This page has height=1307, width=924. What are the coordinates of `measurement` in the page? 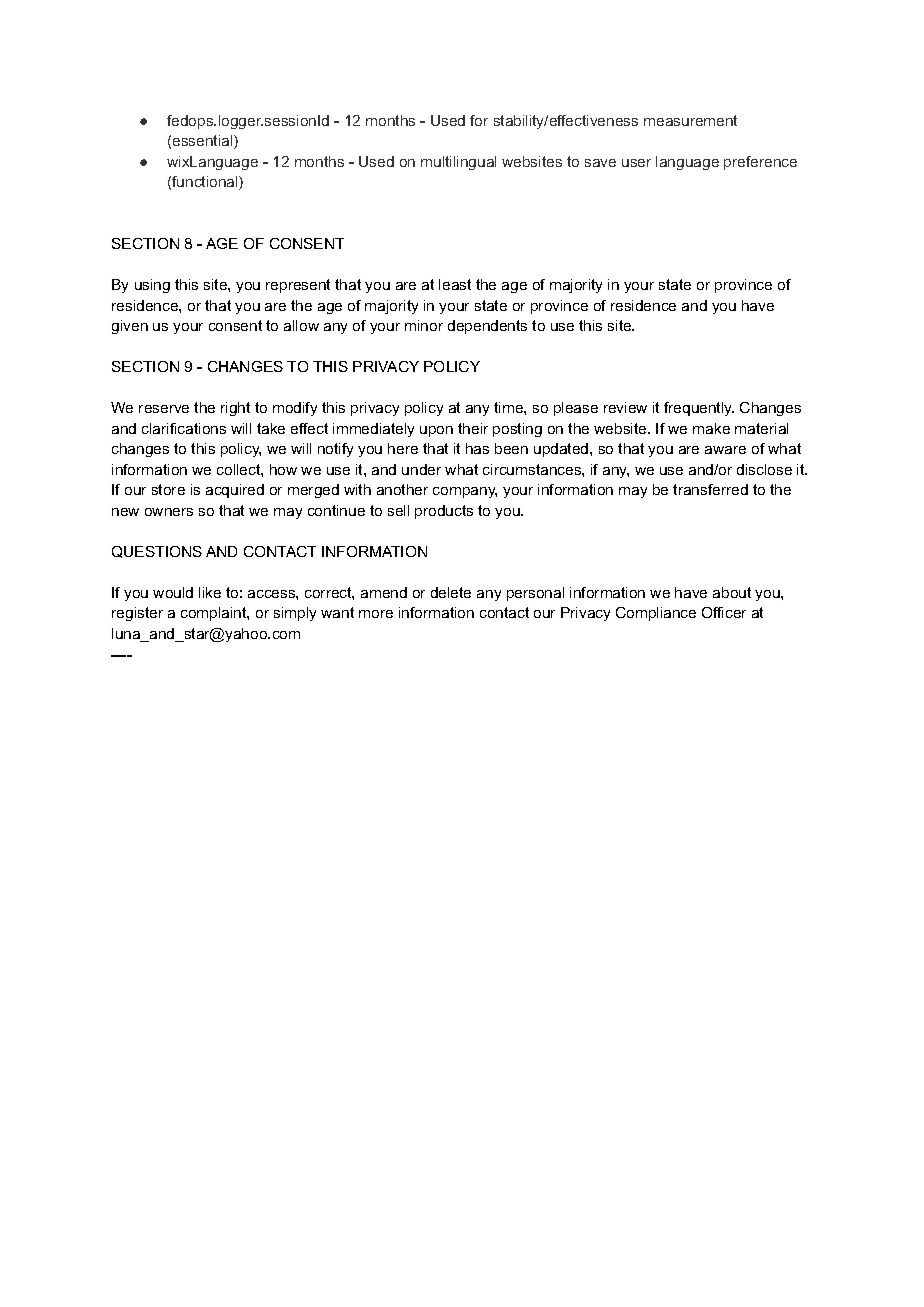 It's located at (690, 120).
